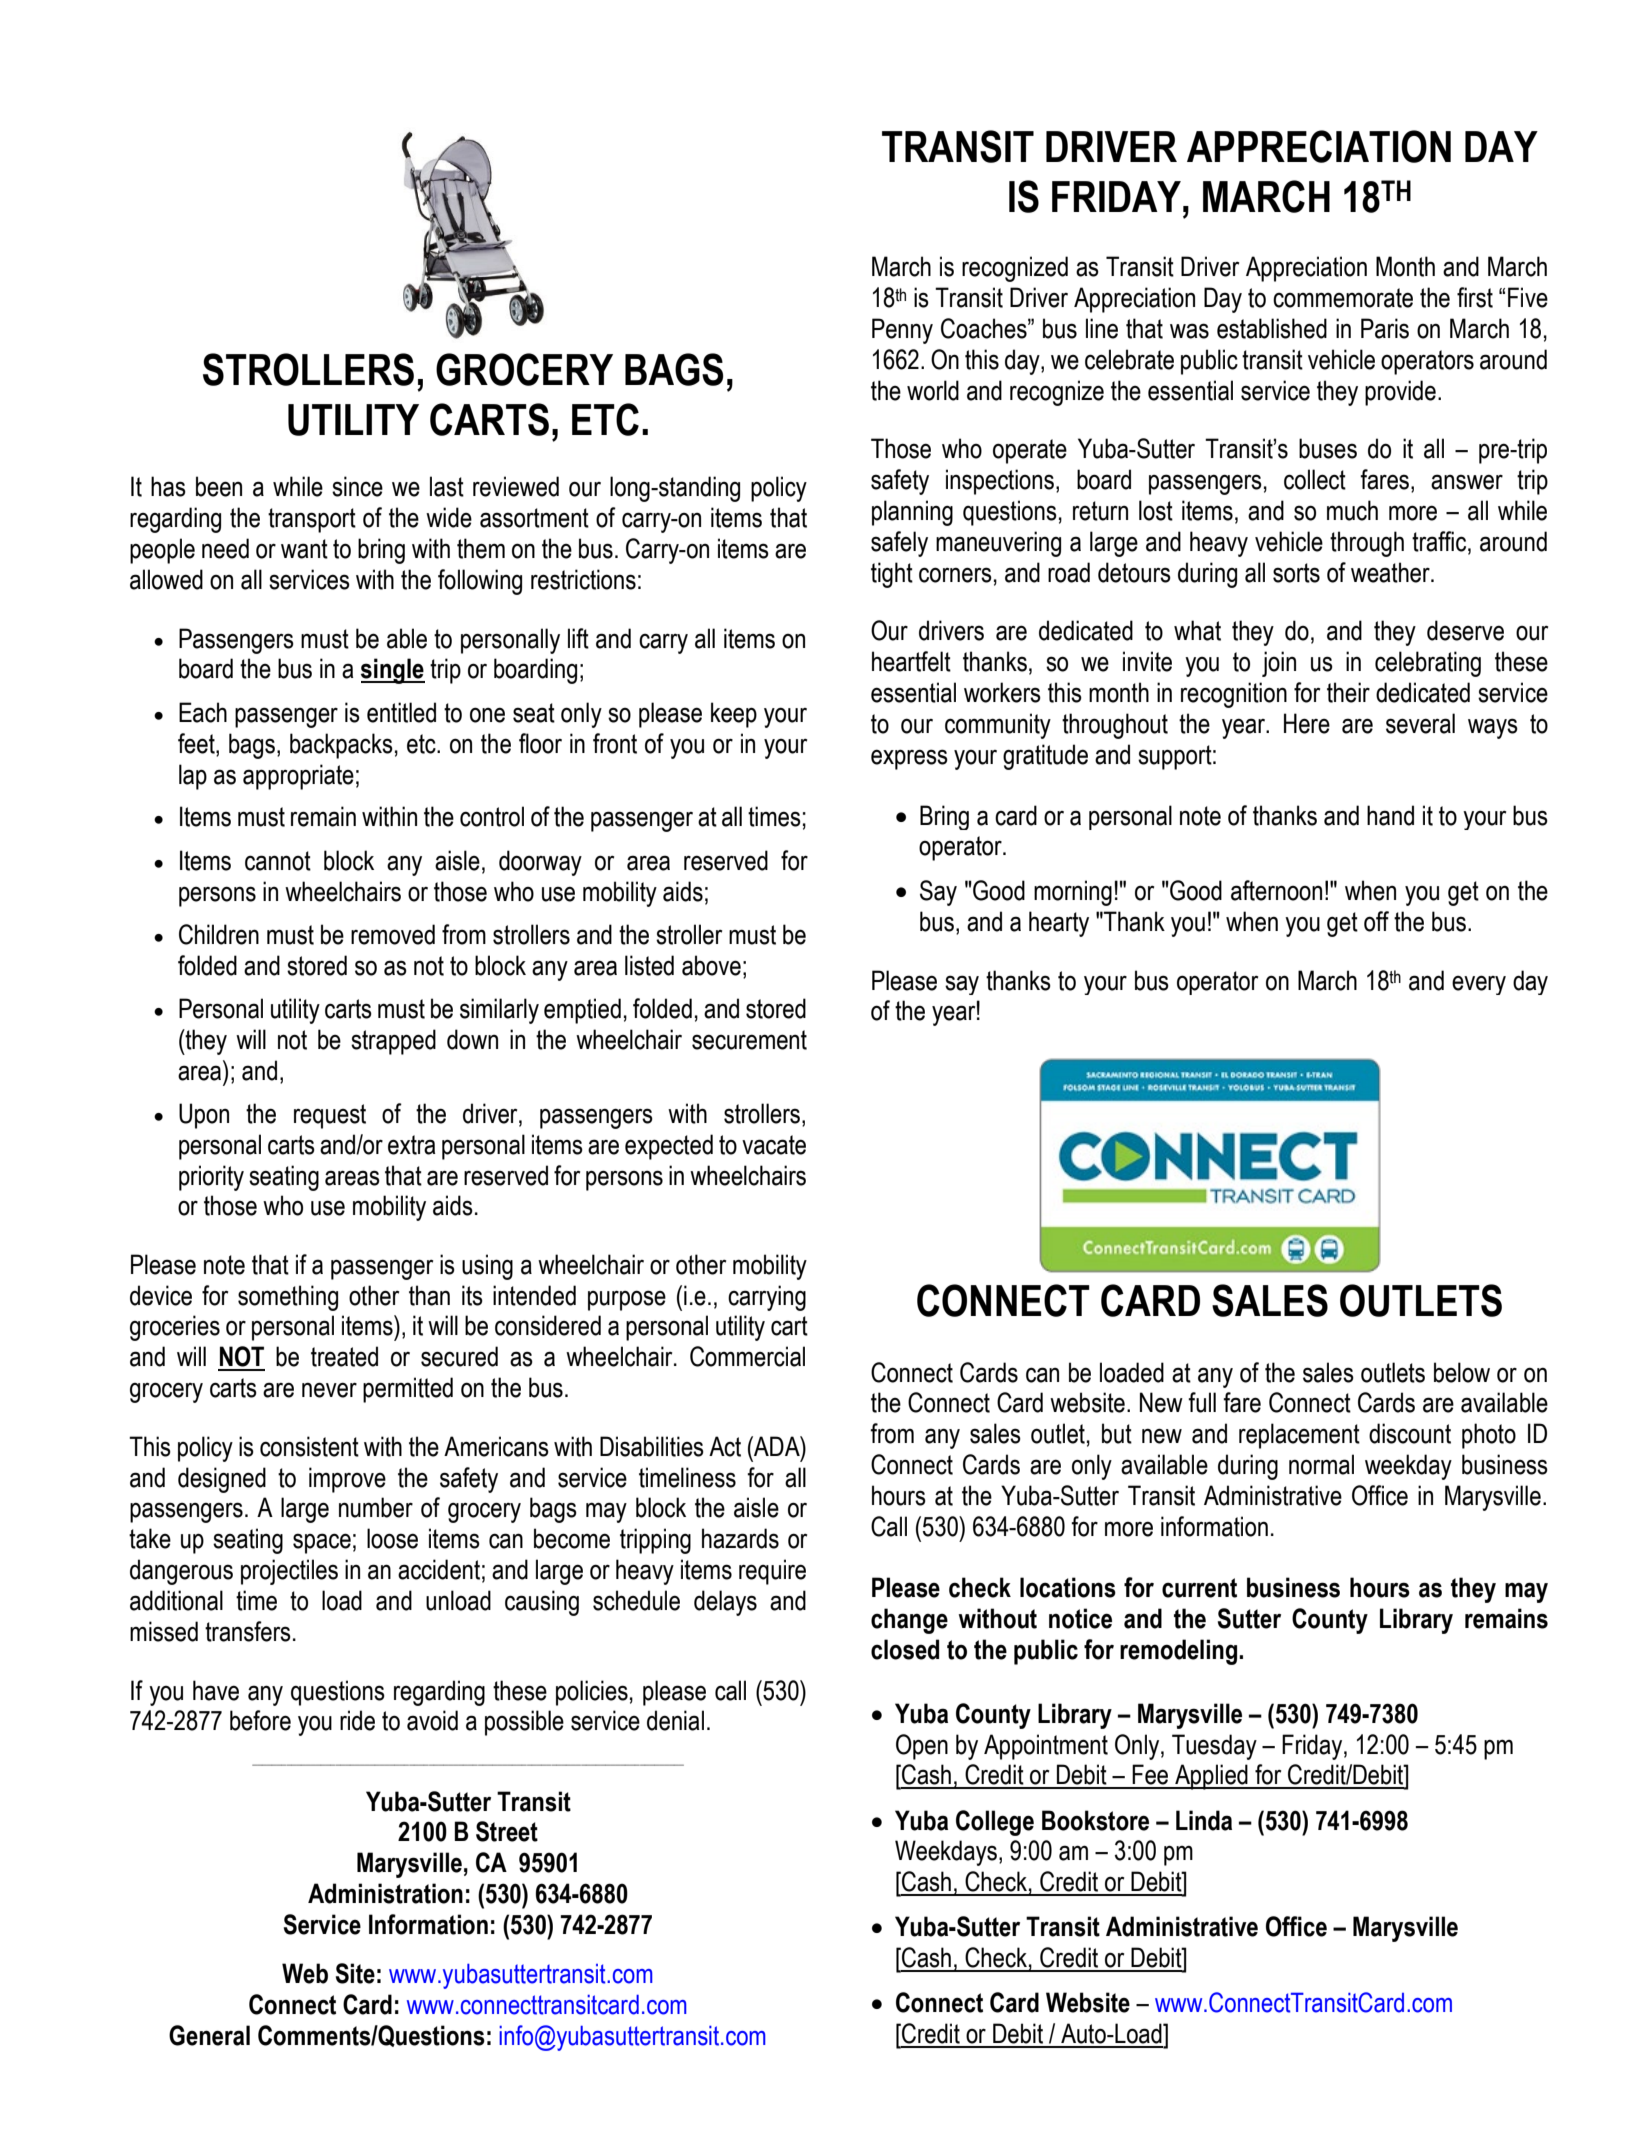 The image size is (1645, 2129). I want to click on request, so click(330, 1116).
